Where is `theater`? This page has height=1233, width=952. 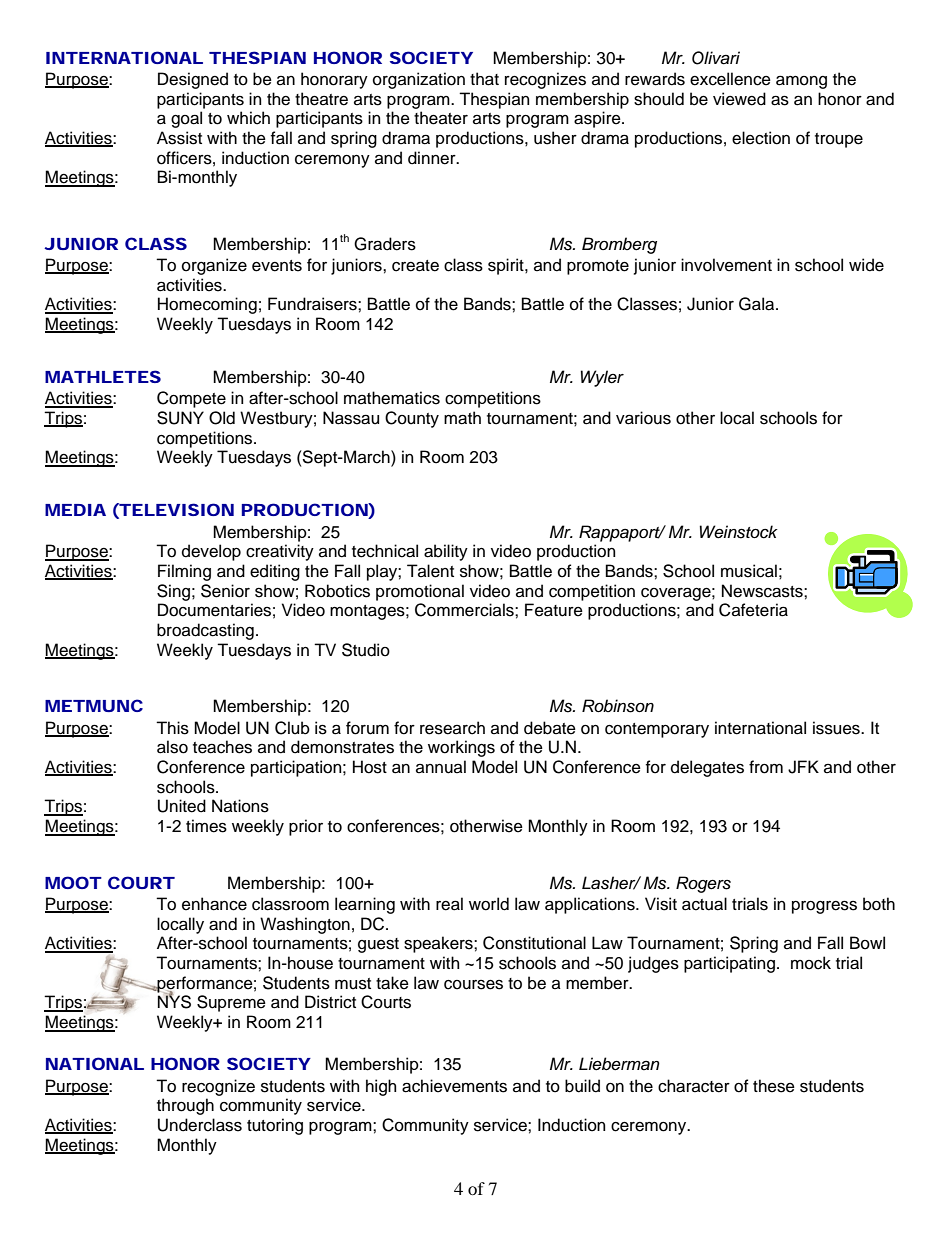
theater is located at coordinates (441, 118).
